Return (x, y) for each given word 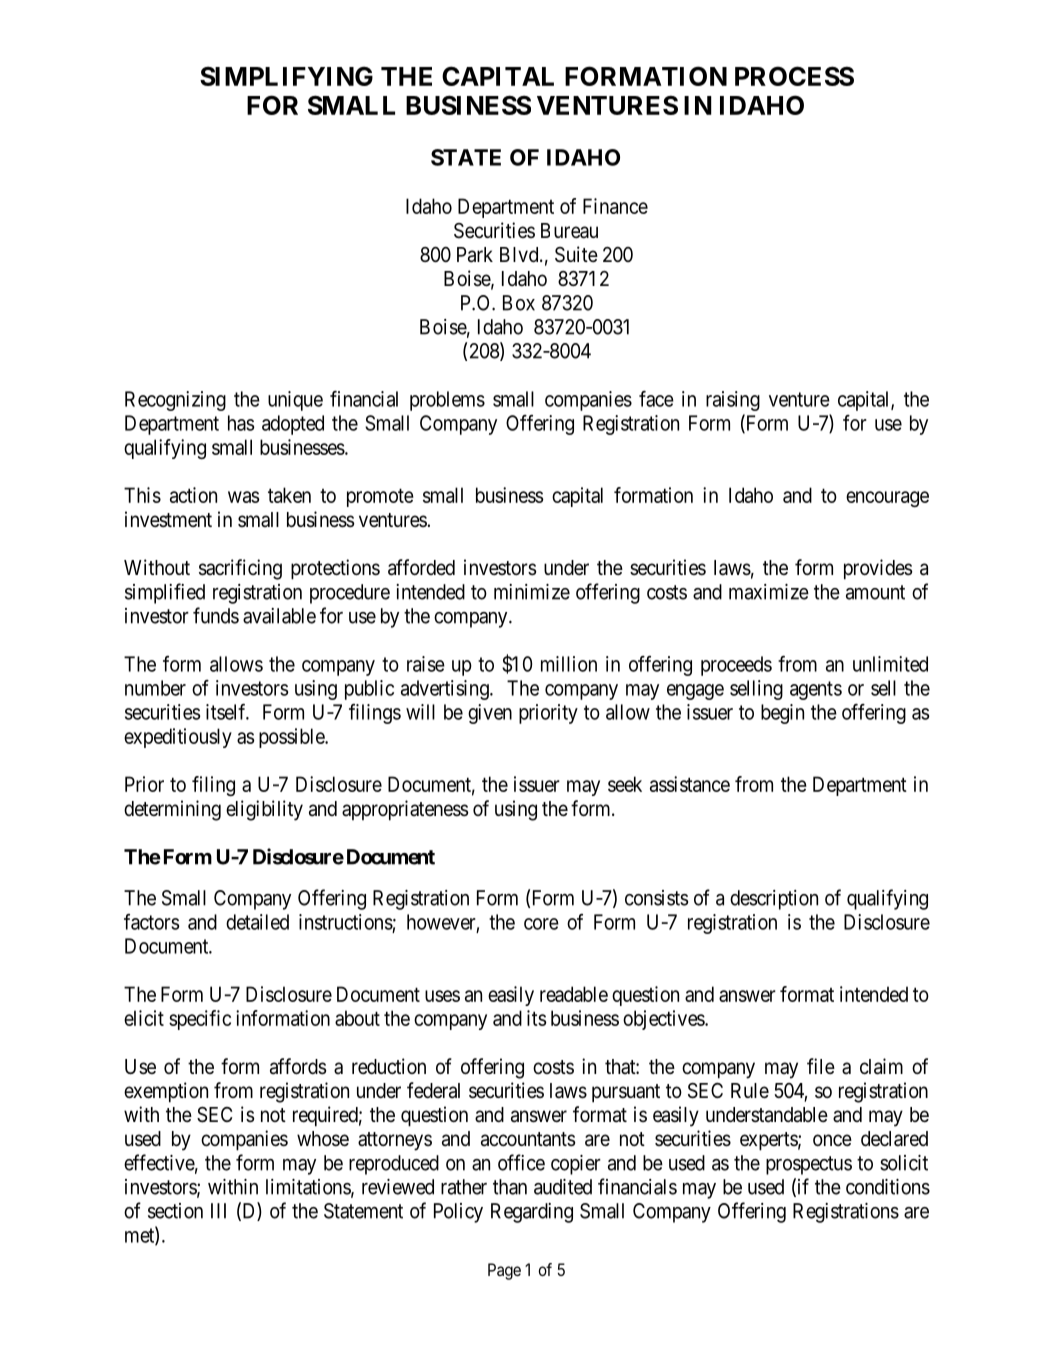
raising (733, 401)
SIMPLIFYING (286, 76)
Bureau (569, 231)
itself (227, 712)
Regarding (532, 1213)
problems (447, 401)
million (569, 664)
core (541, 924)
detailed (257, 922)
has (241, 423)
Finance (615, 206)
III (218, 1211)
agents (816, 690)
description (774, 900)
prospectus (809, 1165)
